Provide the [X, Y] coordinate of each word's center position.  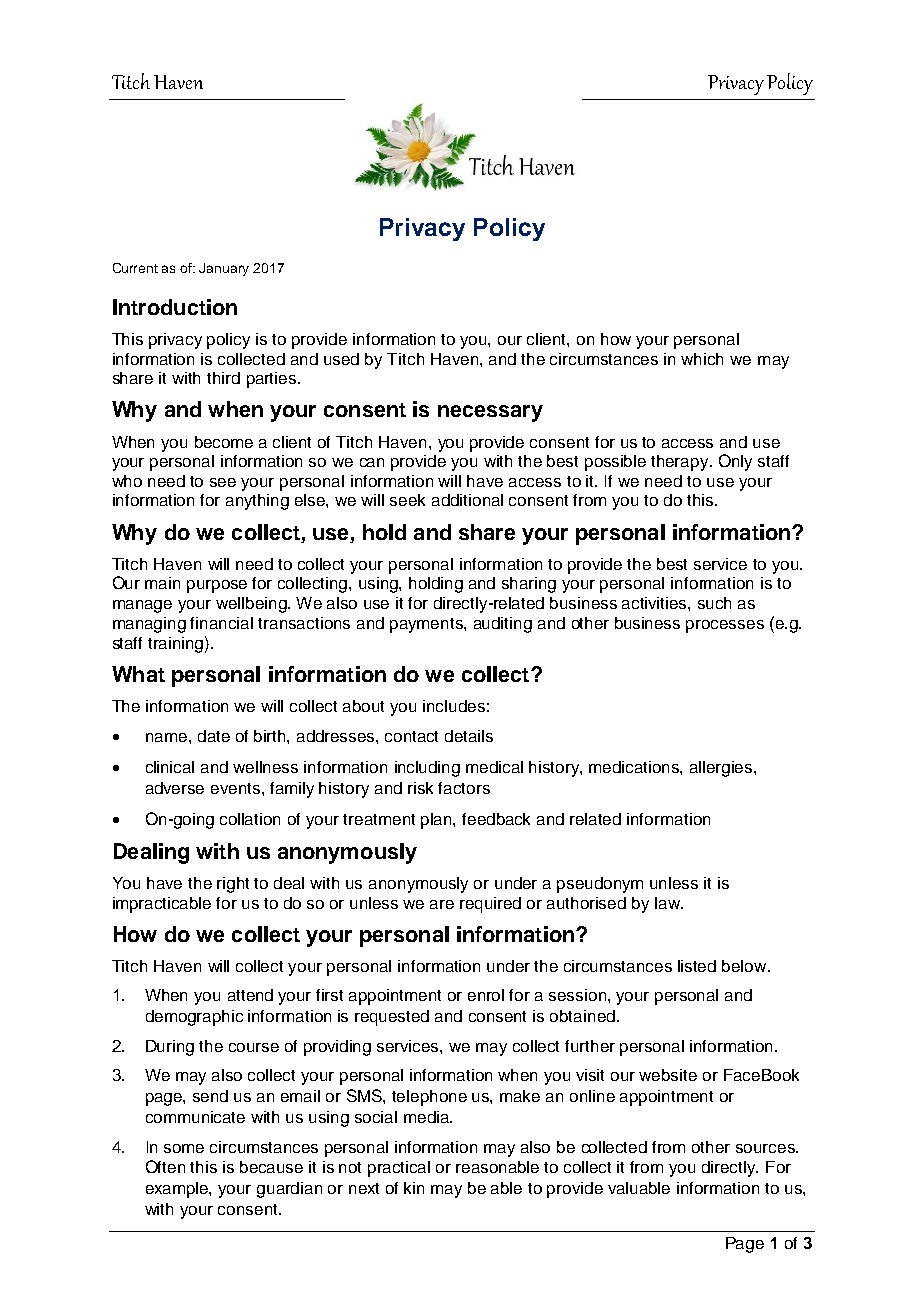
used [341, 359]
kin [414, 1188]
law [668, 903]
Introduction [175, 307]
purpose [217, 586]
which [702, 359]
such [714, 603]
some [184, 1148]
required [490, 905]
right [233, 885]
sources [766, 1148]
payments [427, 625]
